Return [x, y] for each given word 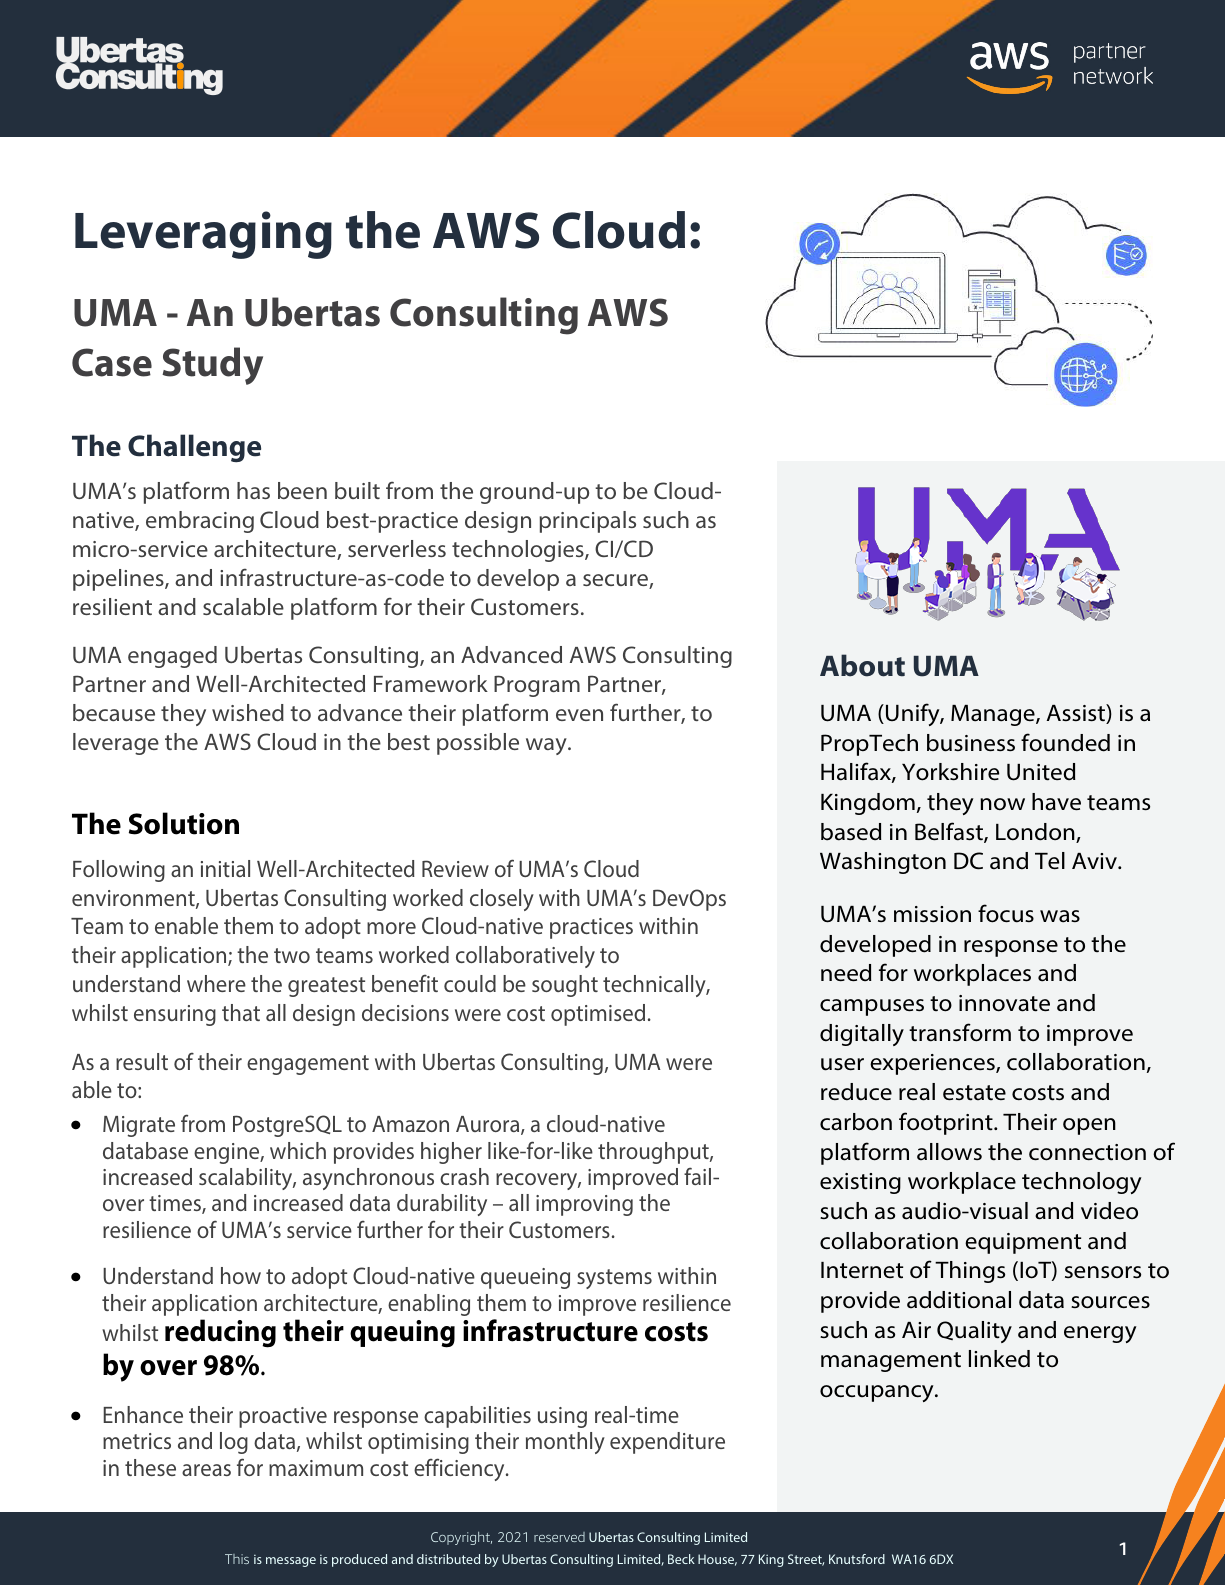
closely [502, 900]
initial [225, 868]
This [237, 1559]
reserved [559, 1537]
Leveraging [203, 235]
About [862, 665]
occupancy [878, 1393]
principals [587, 522]
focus [1006, 913]
